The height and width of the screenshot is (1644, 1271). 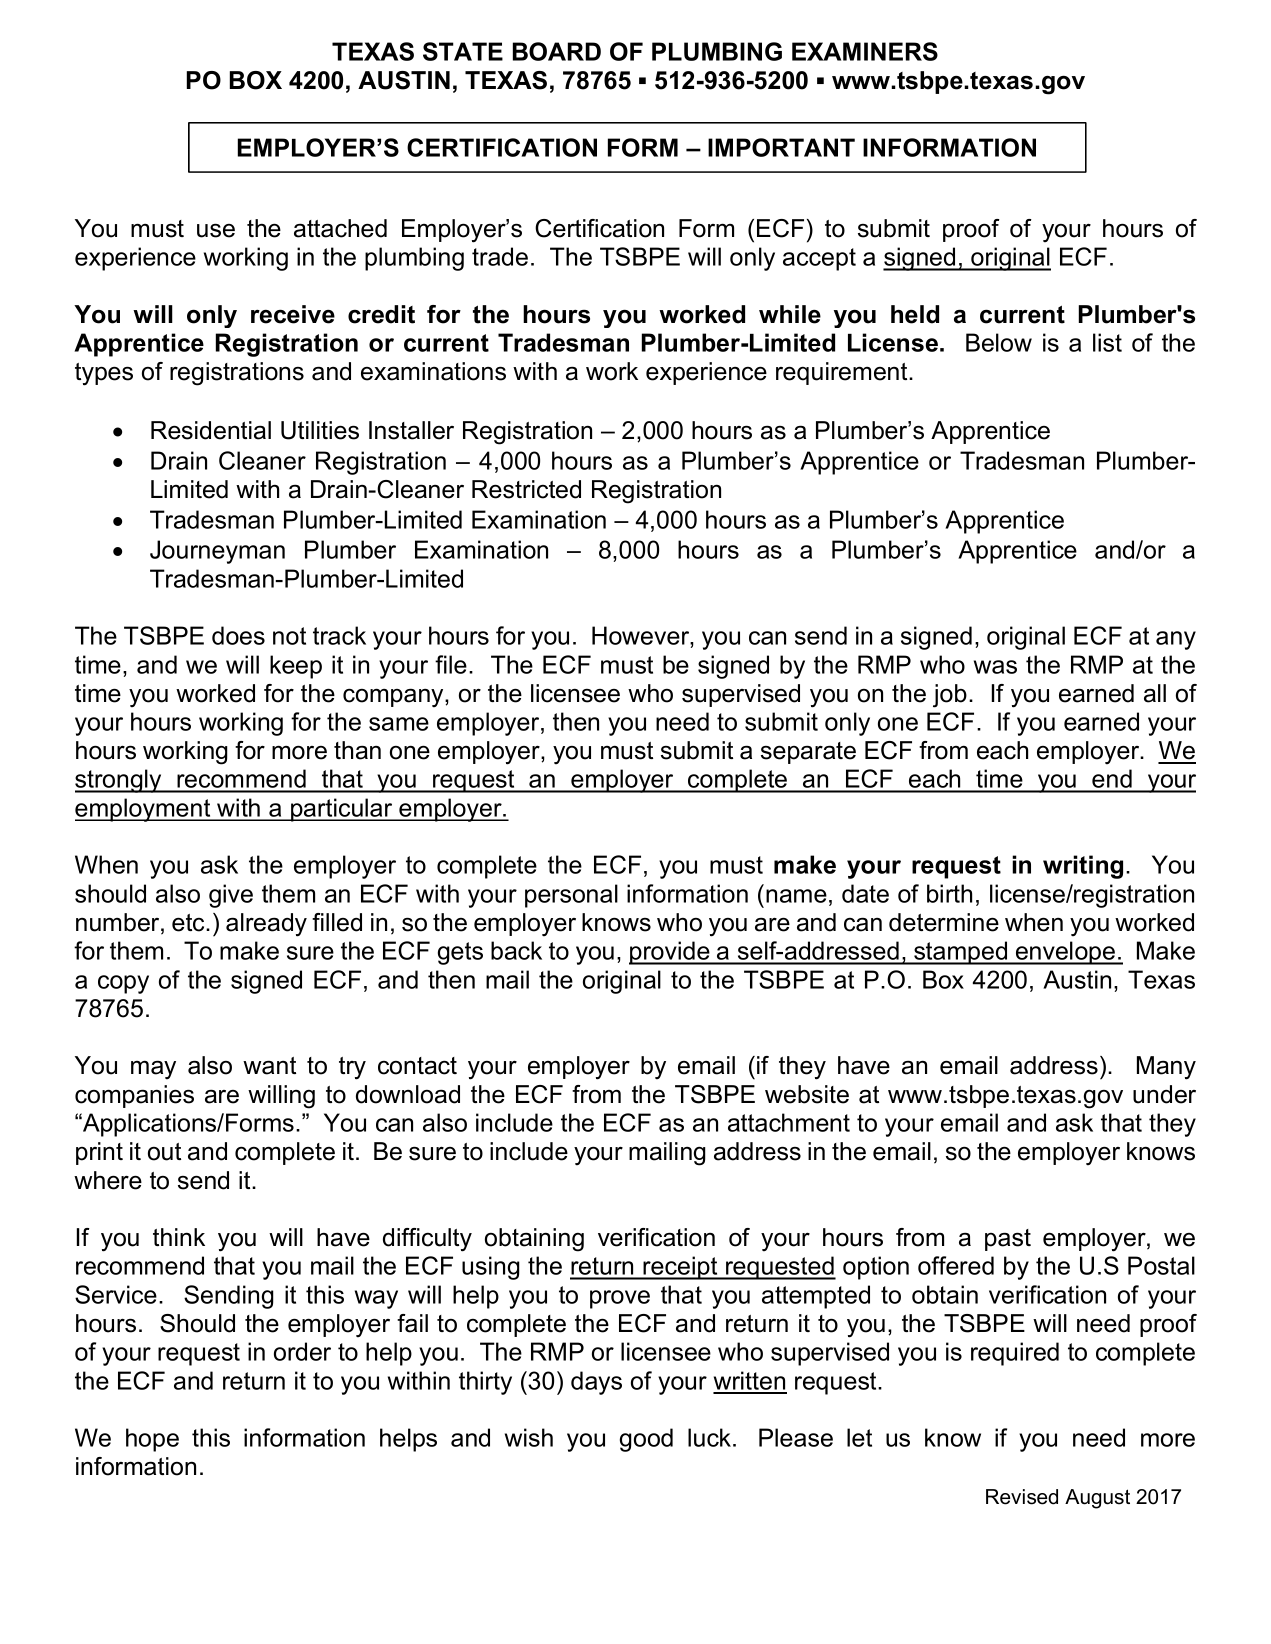 What do you see at coordinates (152, 1440) in the screenshot?
I see `hope` at bounding box center [152, 1440].
